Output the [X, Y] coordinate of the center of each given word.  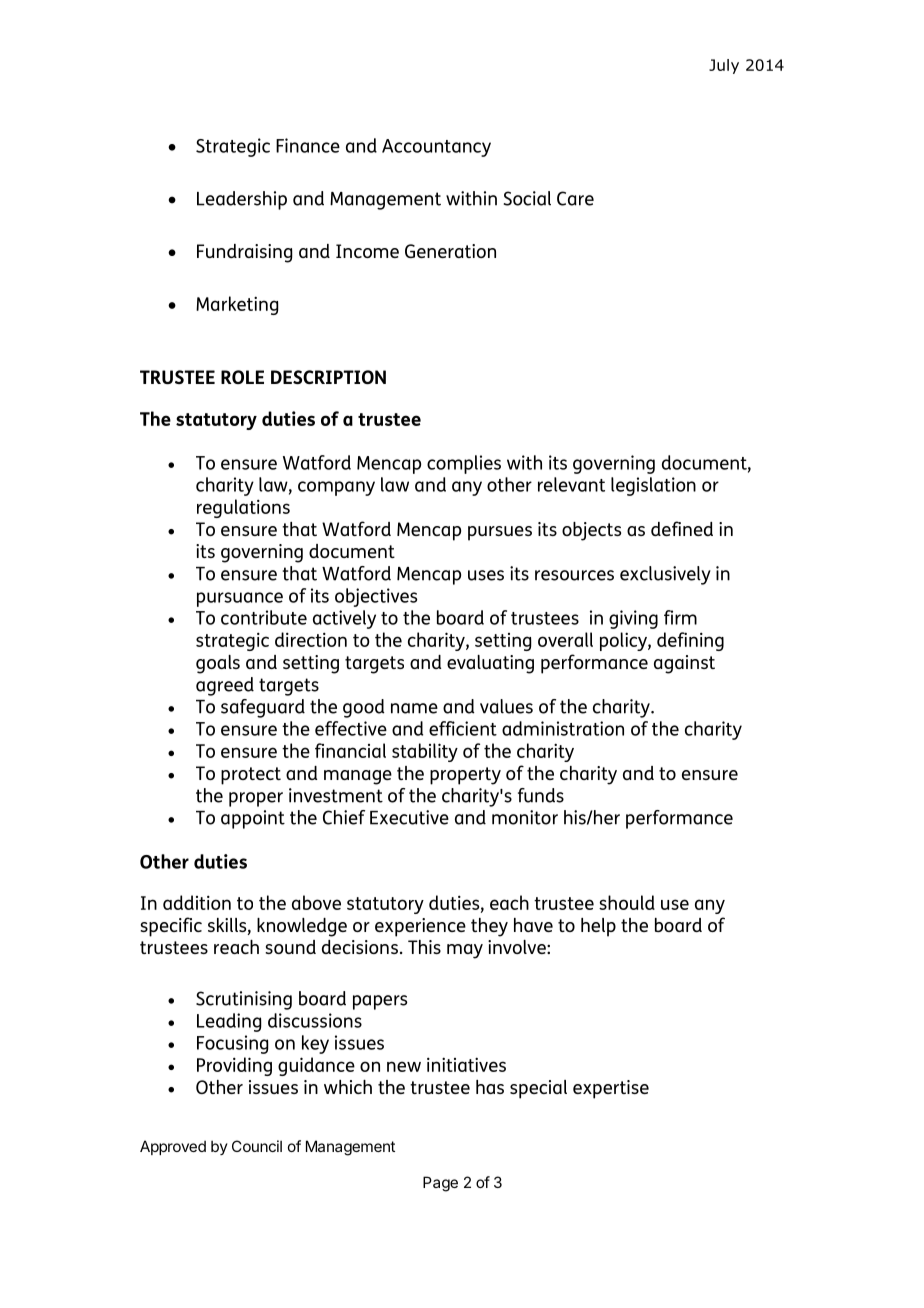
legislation [653, 486]
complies [464, 464]
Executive [409, 817]
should [627, 902]
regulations [243, 508]
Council [257, 1146]
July [724, 66]
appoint [253, 819]
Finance [308, 145]
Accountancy [436, 148]
